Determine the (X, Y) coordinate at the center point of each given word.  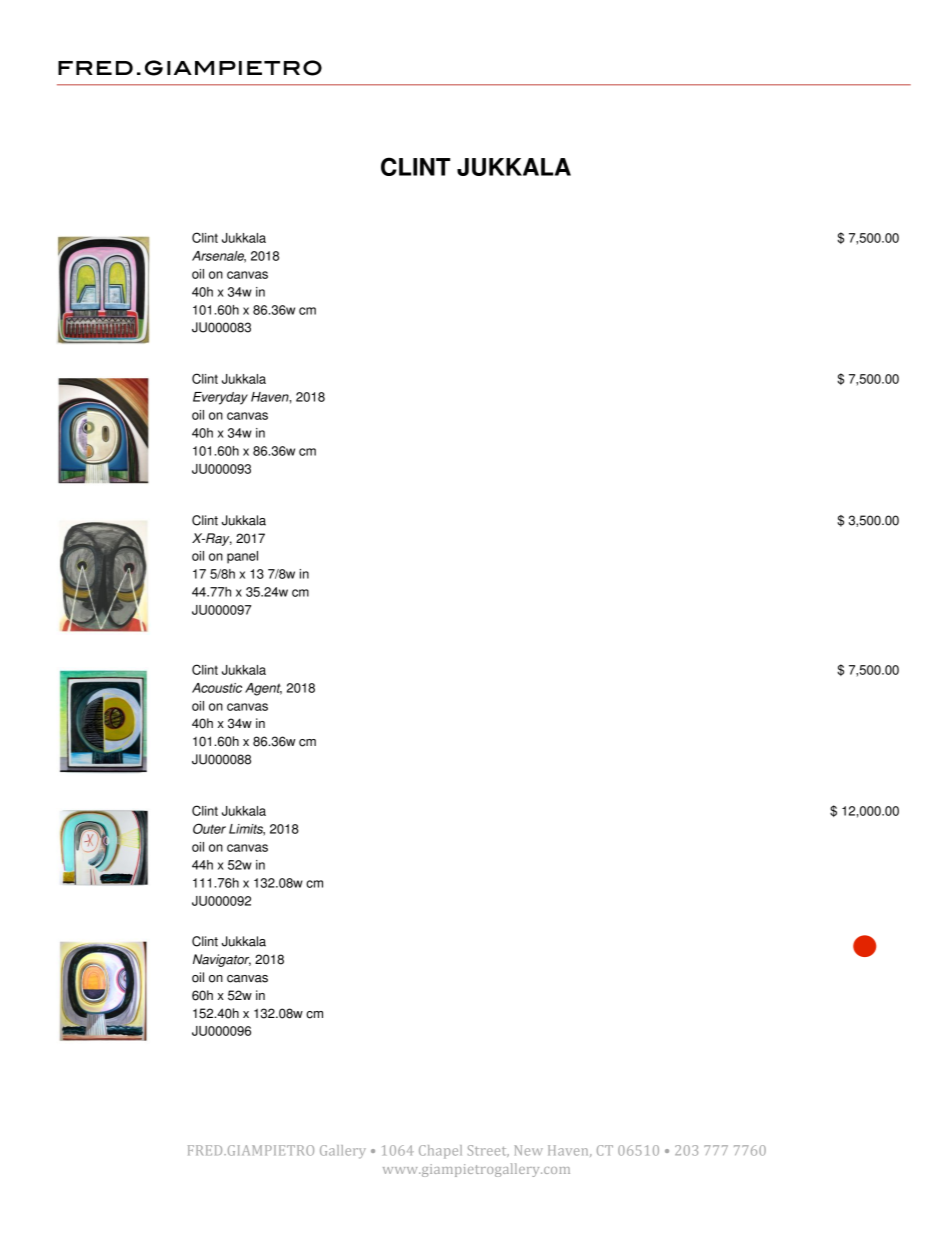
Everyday (220, 398)
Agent (263, 689)
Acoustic (217, 688)
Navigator (222, 960)
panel (242, 557)
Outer (209, 828)
